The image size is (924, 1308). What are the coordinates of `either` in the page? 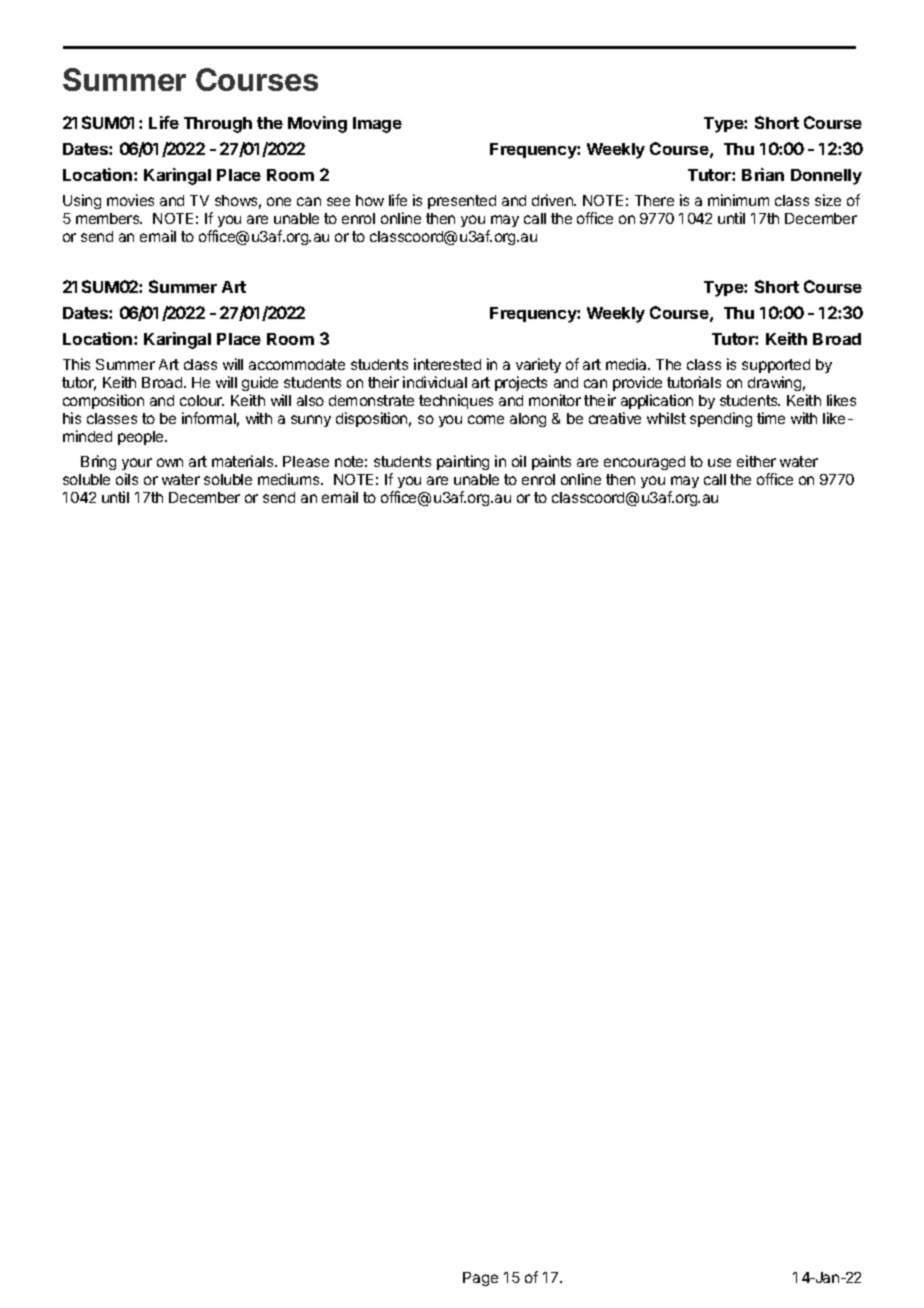 It's located at (756, 461).
